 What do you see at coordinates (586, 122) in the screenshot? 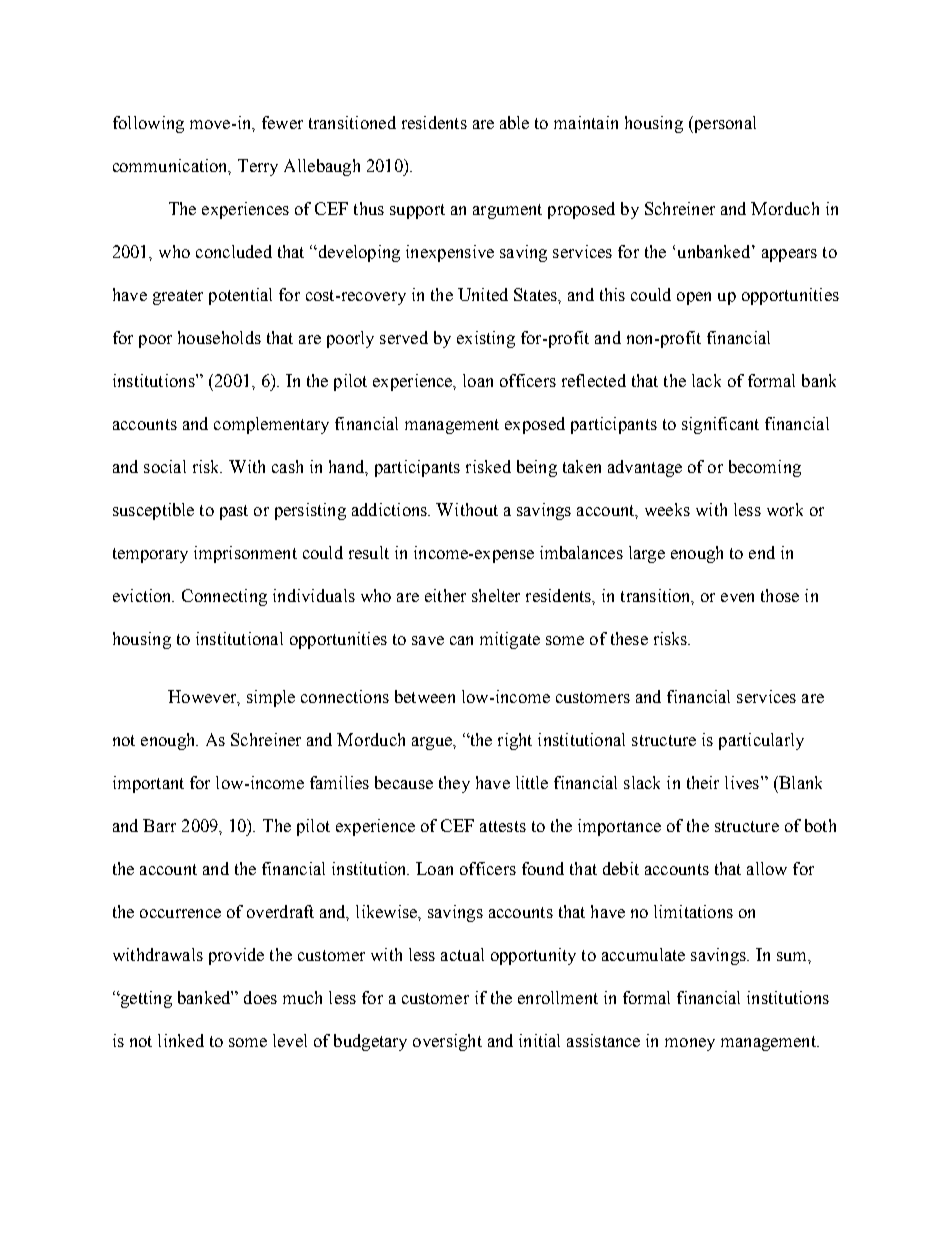
I see `maintain` at bounding box center [586, 122].
